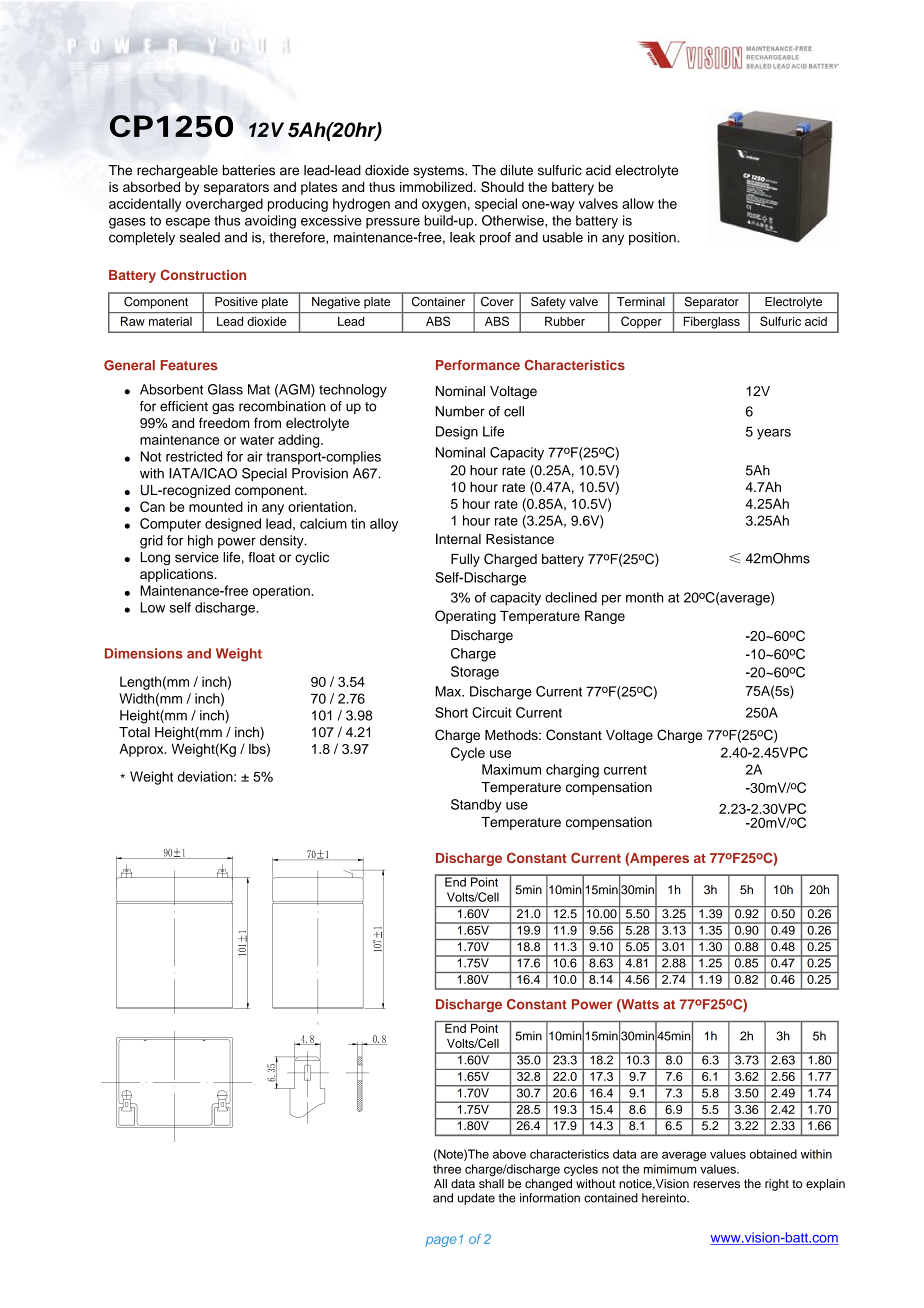  I want to click on charging, so click(572, 771).
